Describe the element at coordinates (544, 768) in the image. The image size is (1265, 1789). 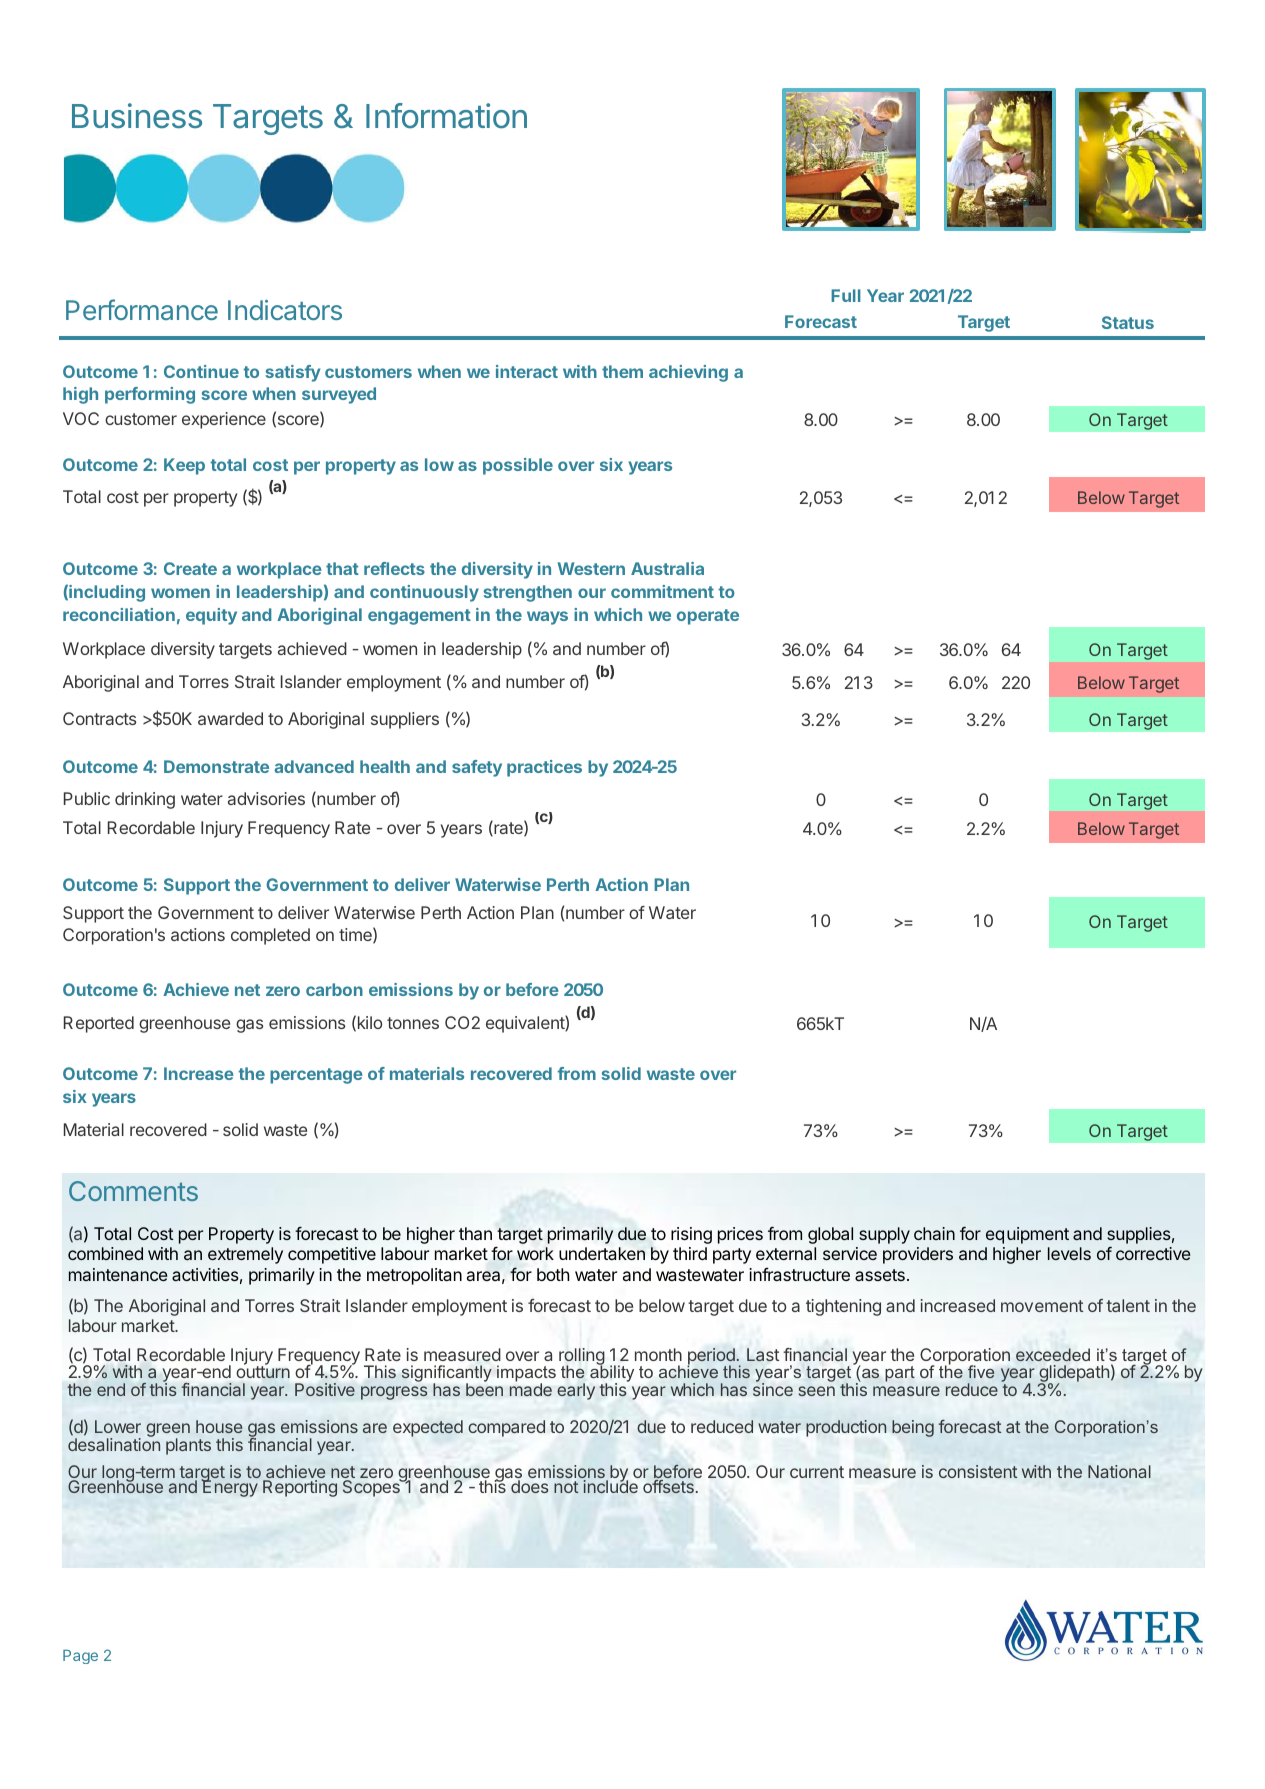
I see `practices` at that location.
